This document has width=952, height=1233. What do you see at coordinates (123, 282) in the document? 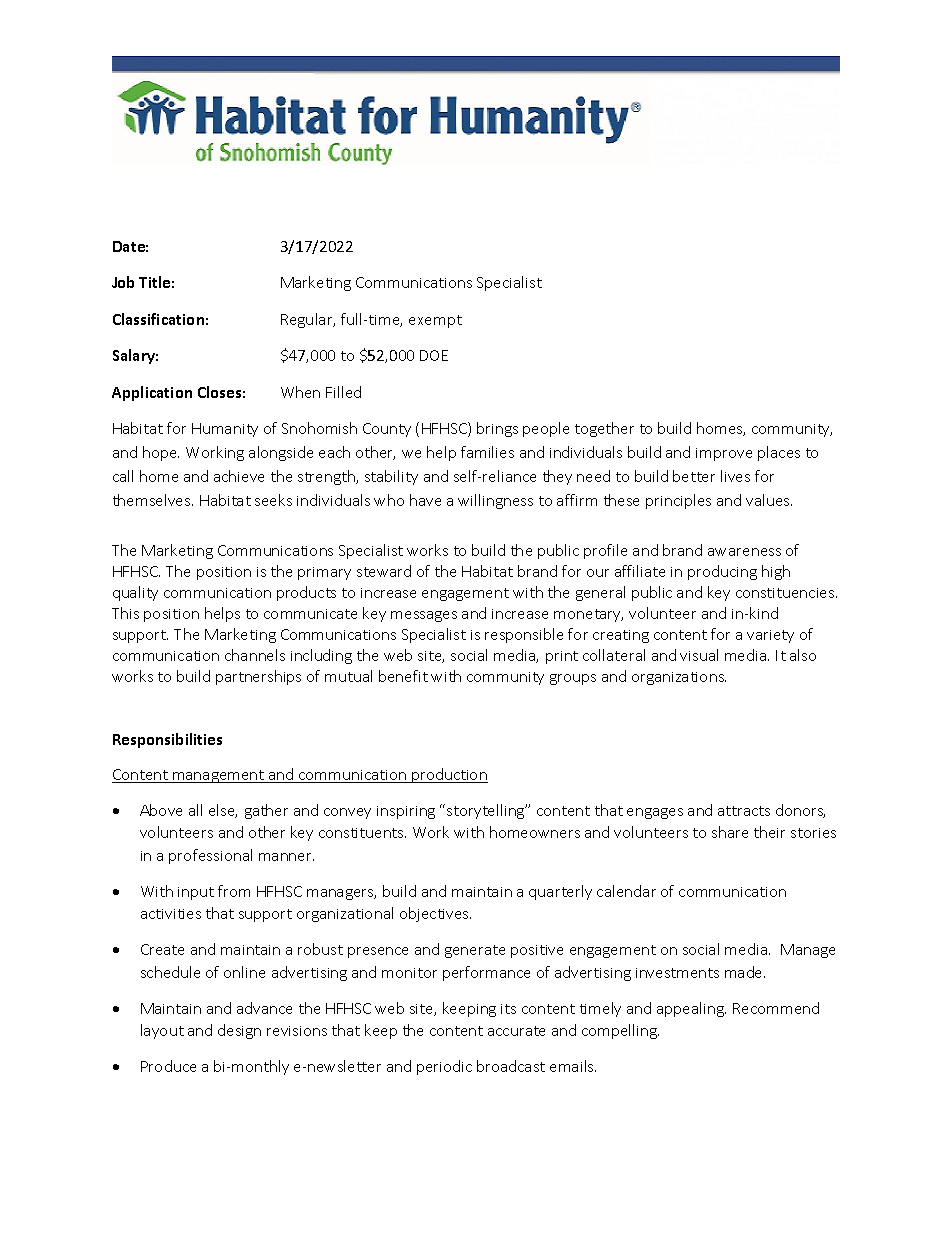
I see `Job` at bounding box center [123, 282].
